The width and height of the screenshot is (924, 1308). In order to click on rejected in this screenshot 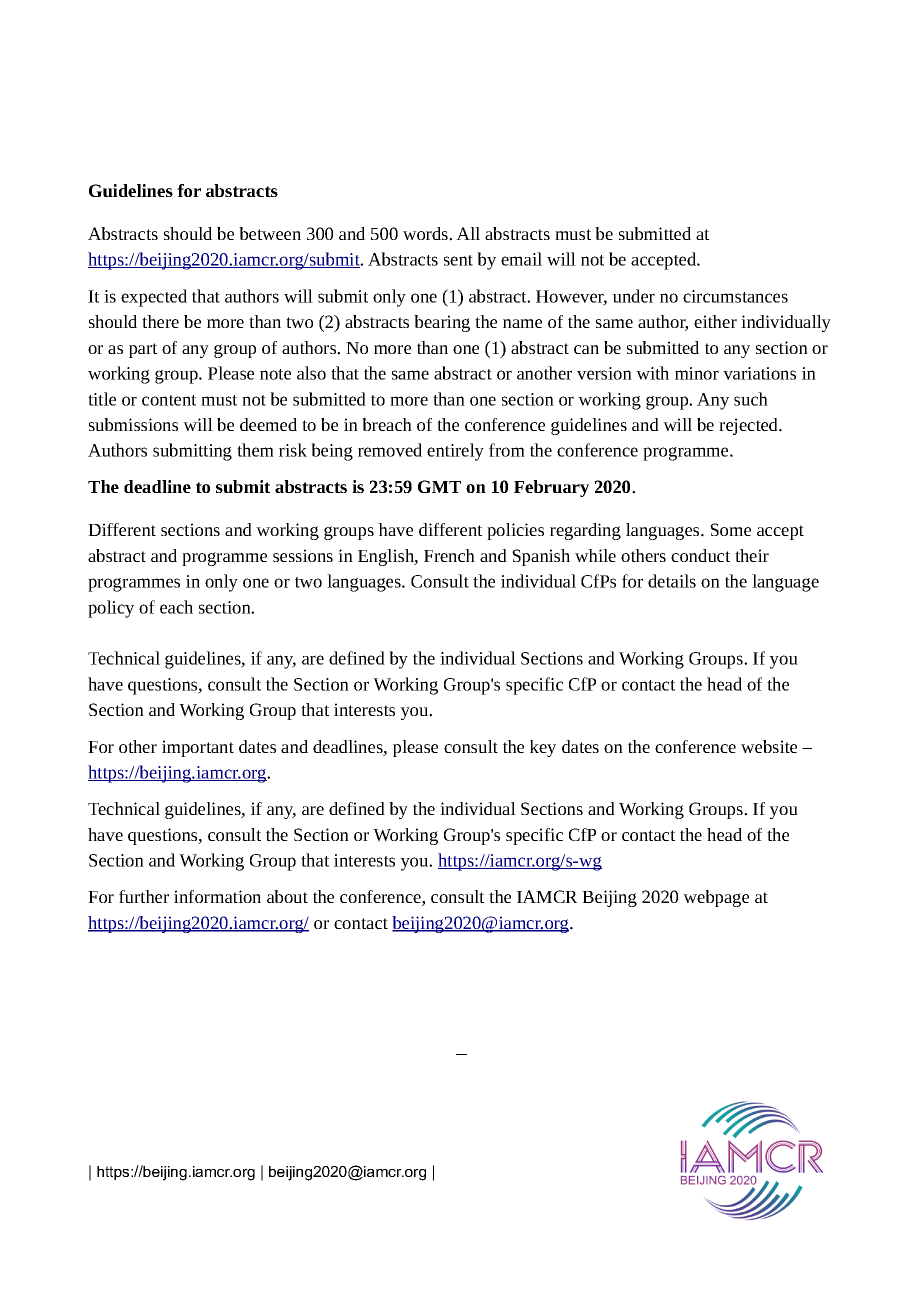, I will do `click(749, 426)`.
